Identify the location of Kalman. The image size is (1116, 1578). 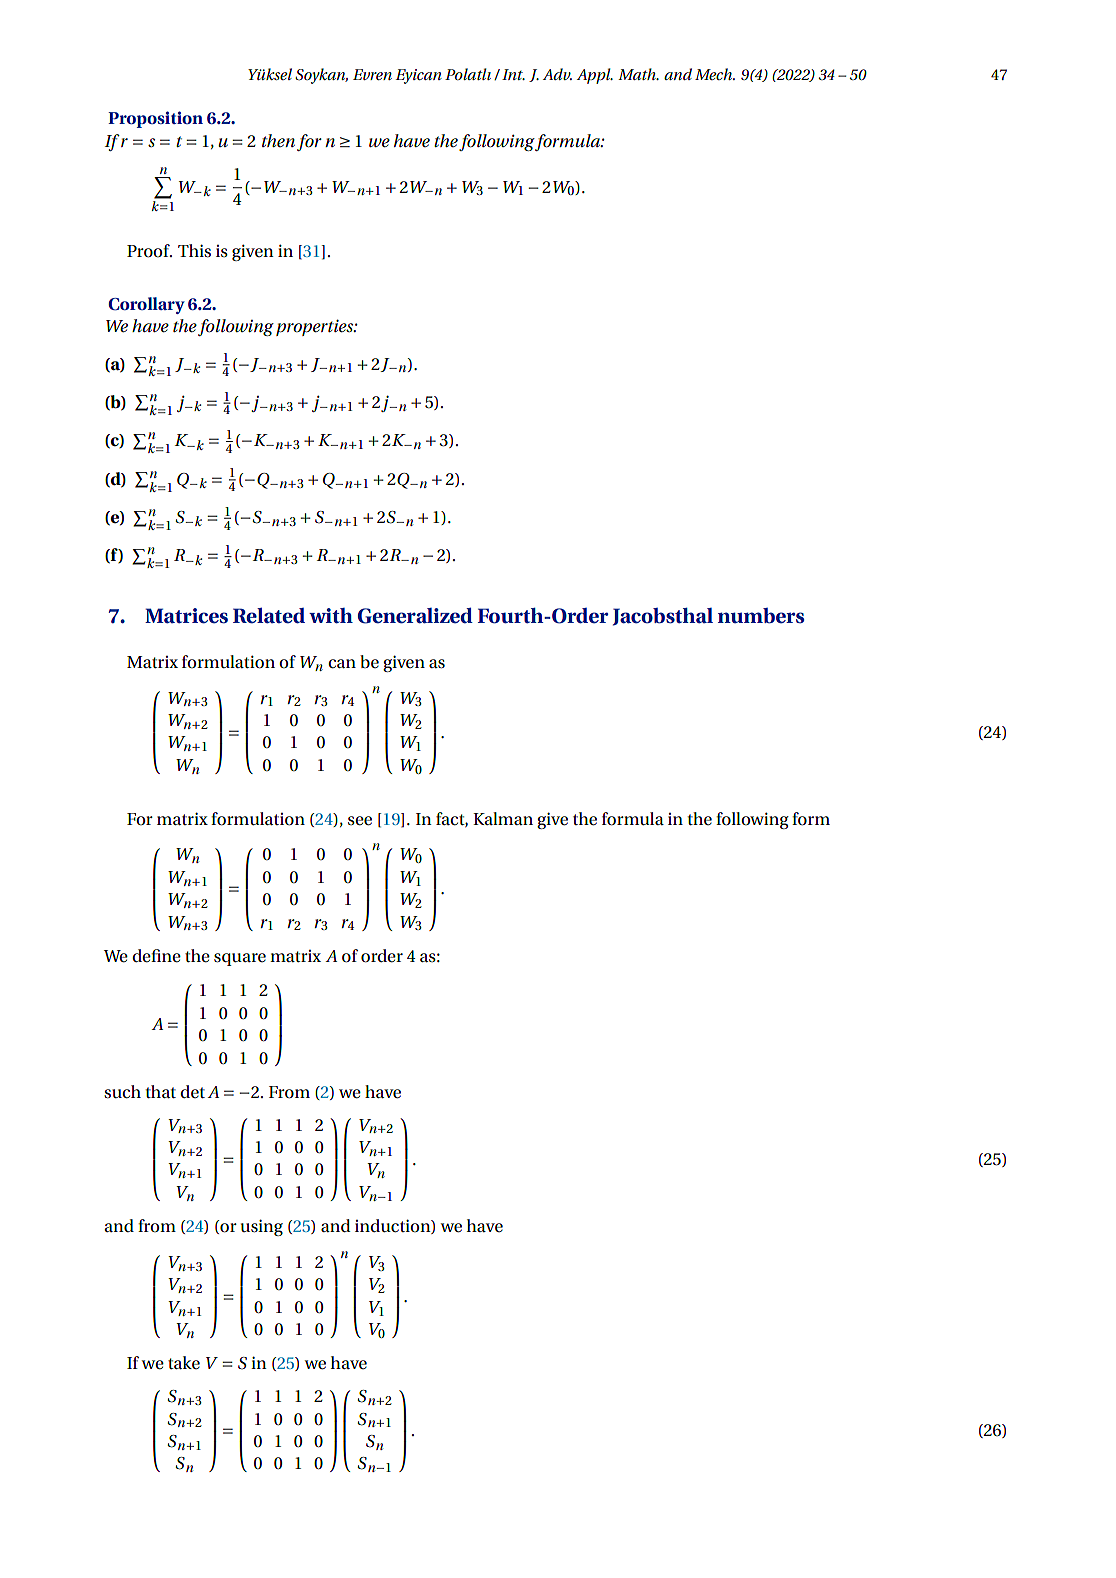
(503, 818).
